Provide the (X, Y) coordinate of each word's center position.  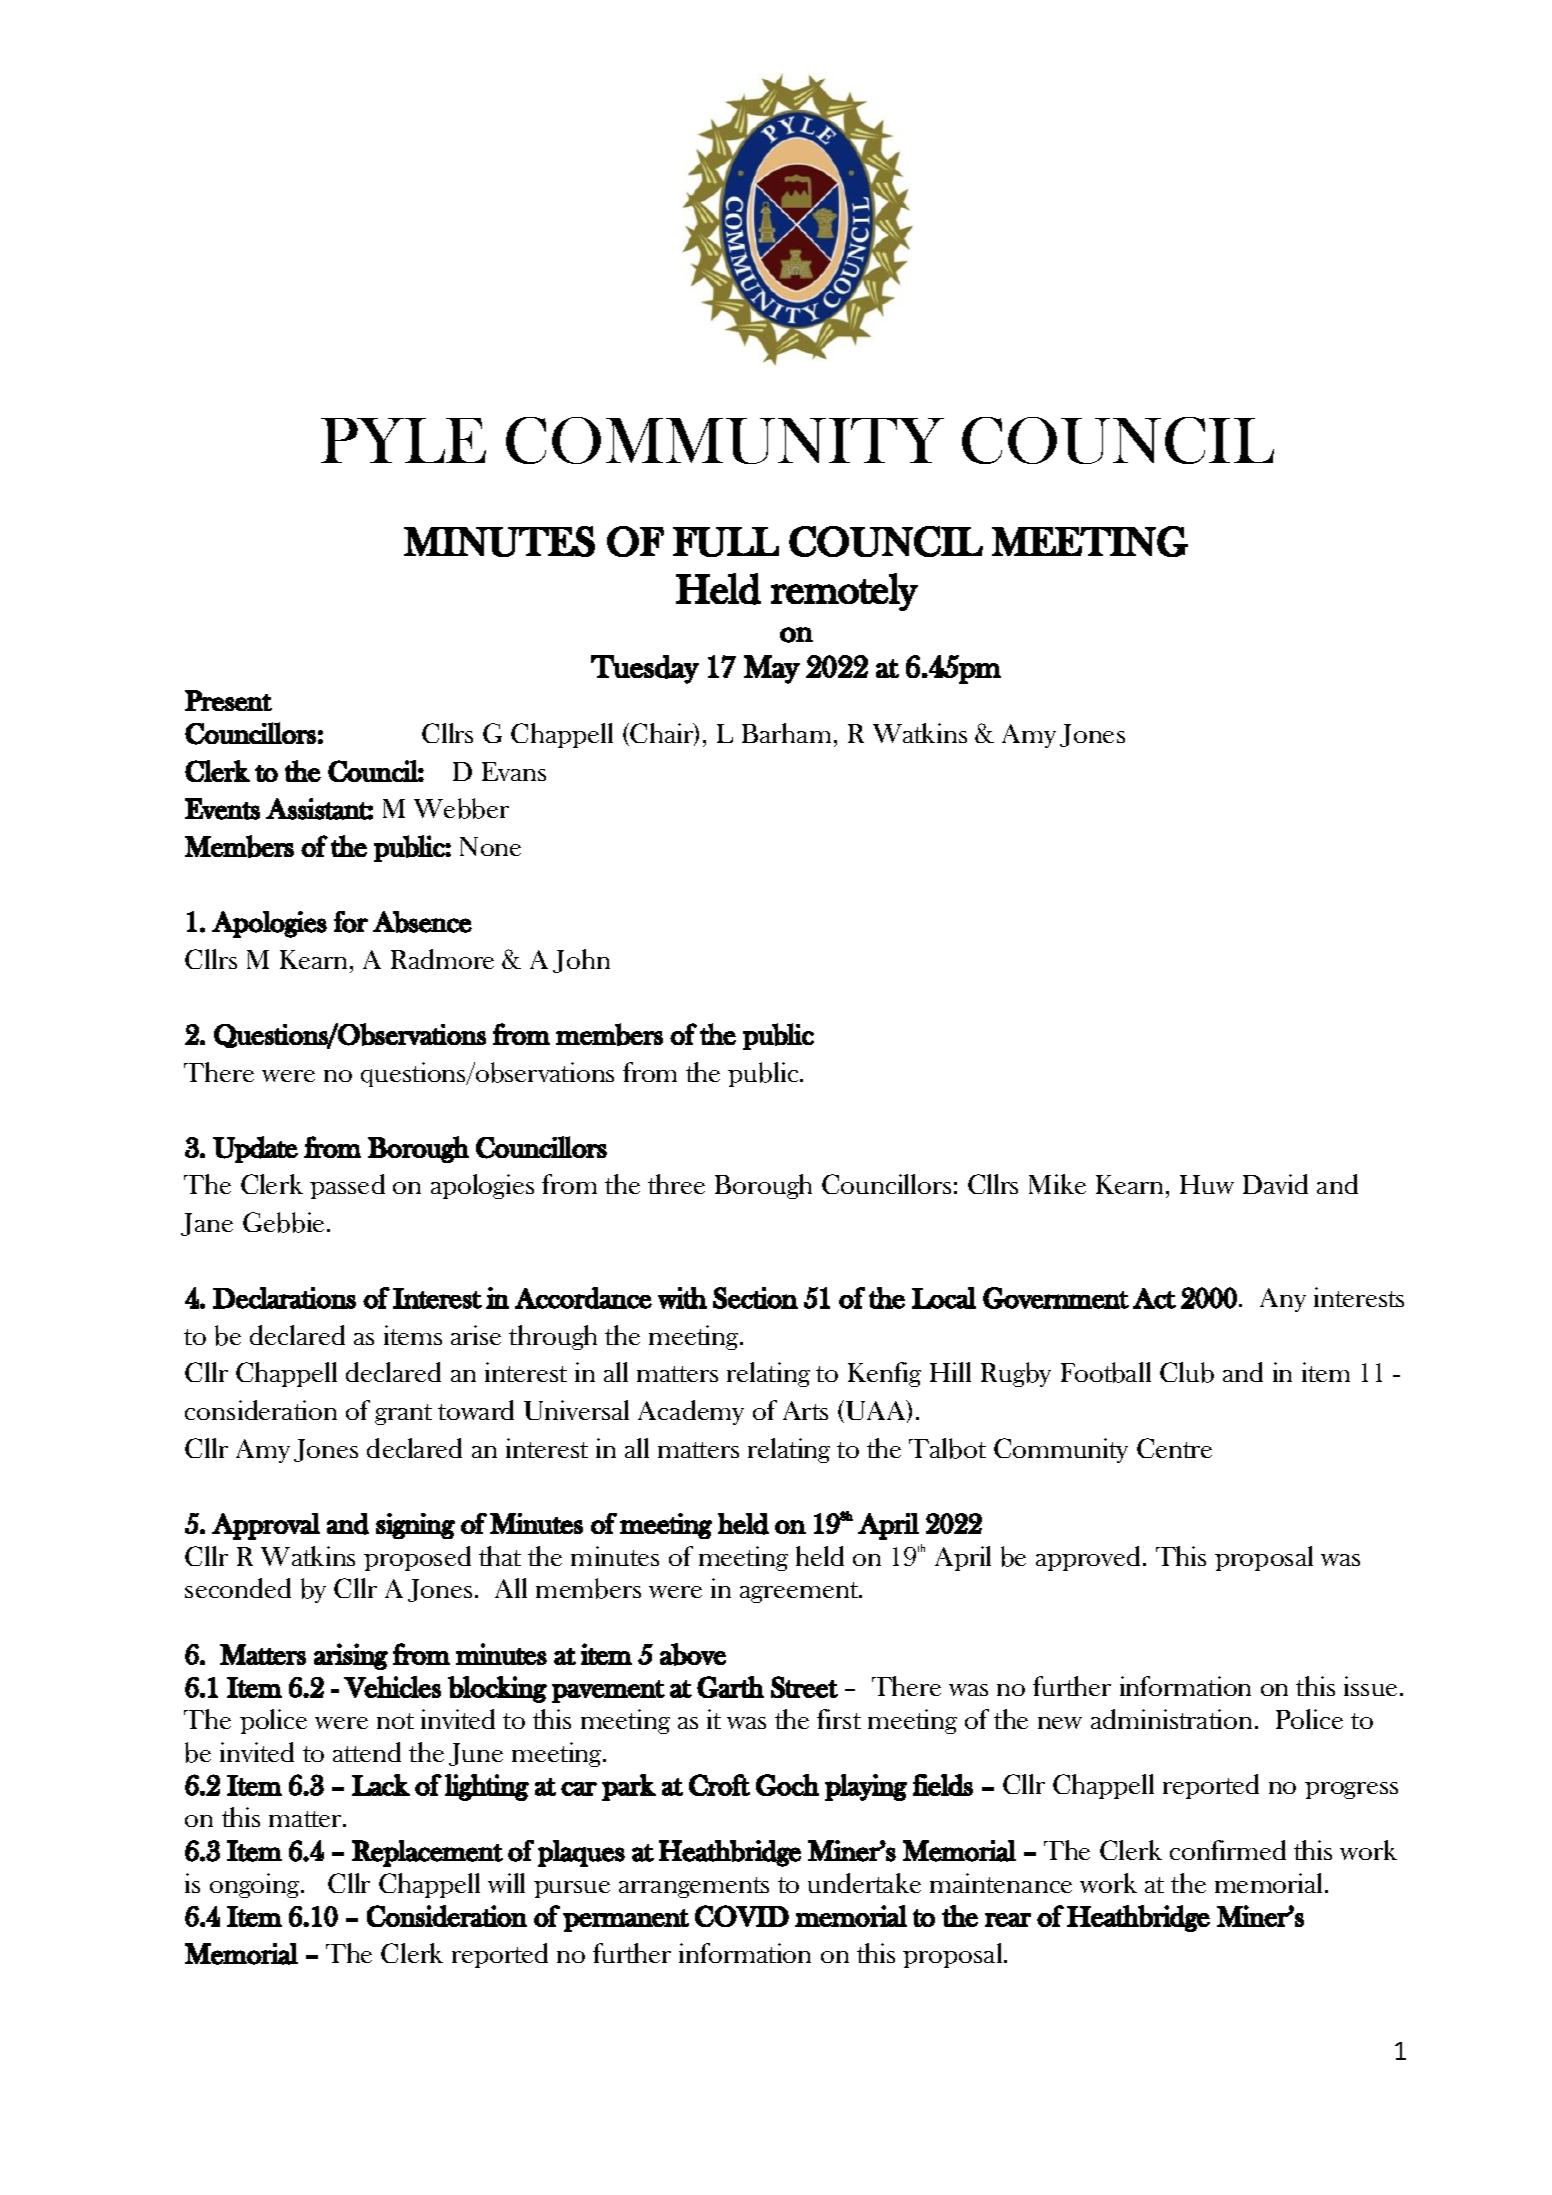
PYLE (403, 440)
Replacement (427, 1853)
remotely (844, 592)
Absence (422, 922)
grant (403, 1414)
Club (1187, 1372)
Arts (805, 1410)
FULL (726, 542)
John (581, 961)
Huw (1207, 1184)
